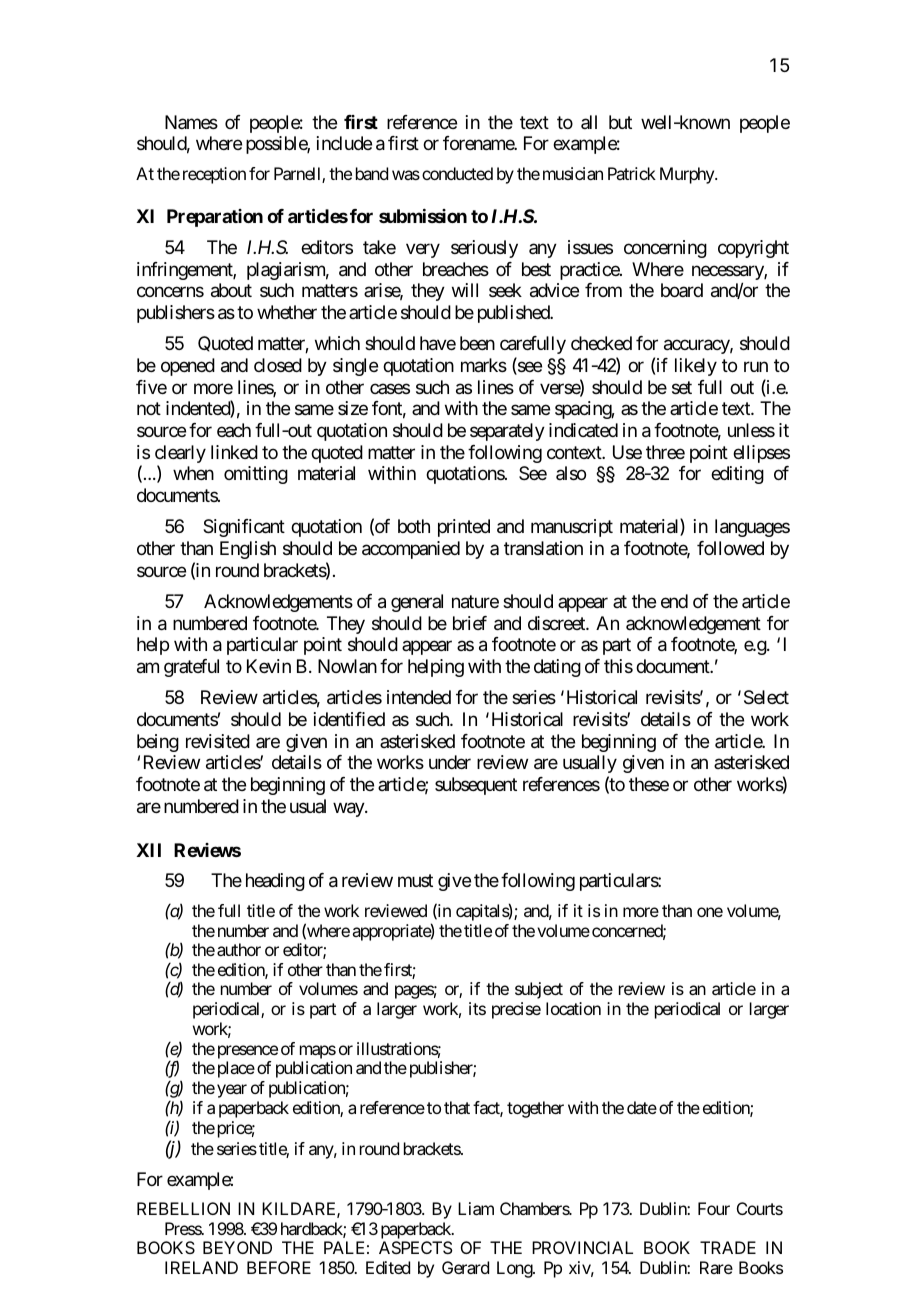 The height and width of the screenshot is (1309, 924). I want to click on followed, so click(730, 548).
